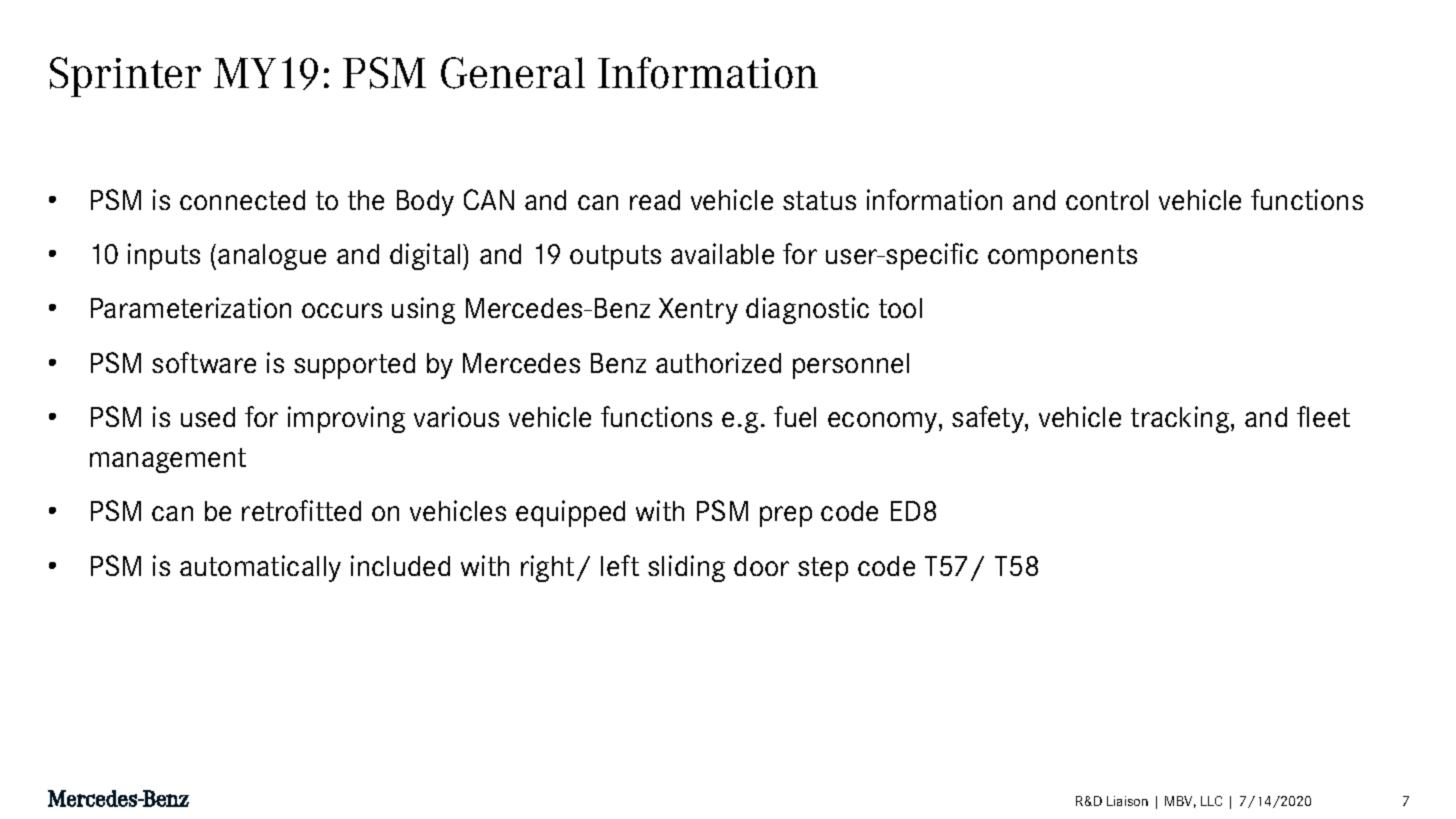 The height and width of the document is (819, 1456). I want to click on General, so click(513, 73).
